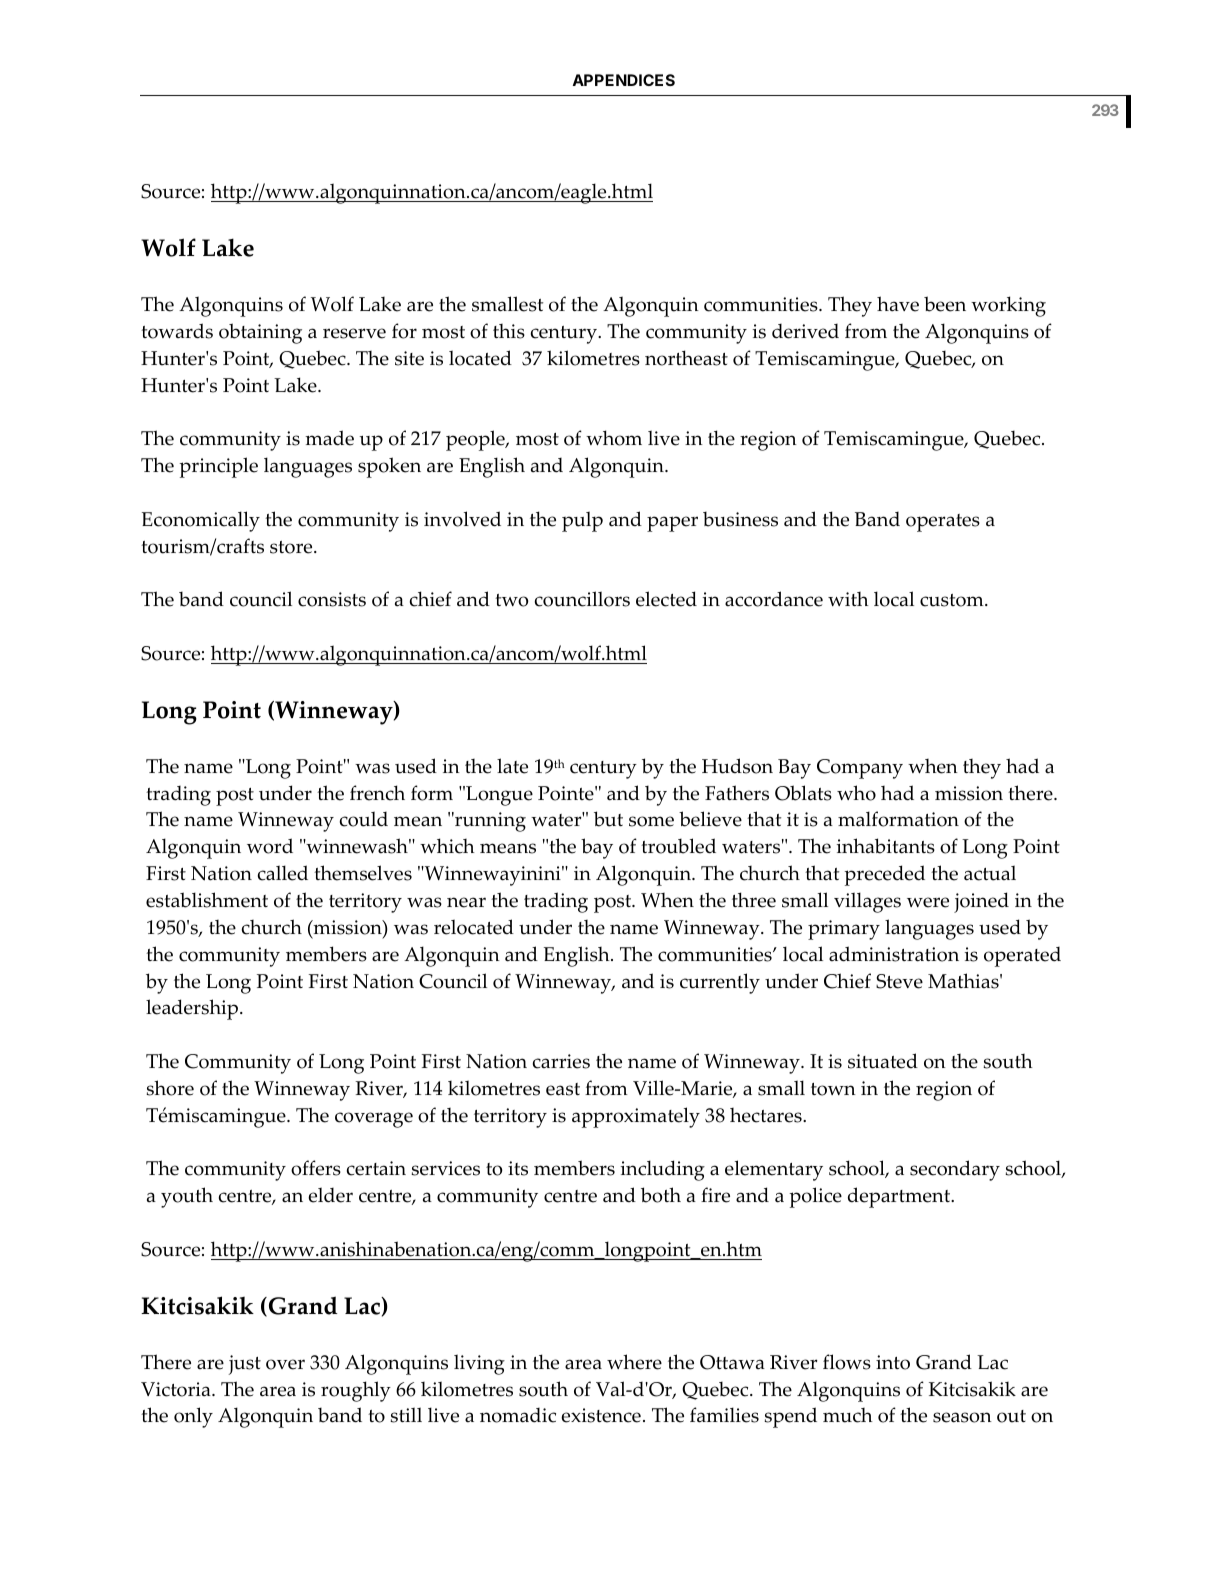  I want to click on into, so click(893, 1362).
